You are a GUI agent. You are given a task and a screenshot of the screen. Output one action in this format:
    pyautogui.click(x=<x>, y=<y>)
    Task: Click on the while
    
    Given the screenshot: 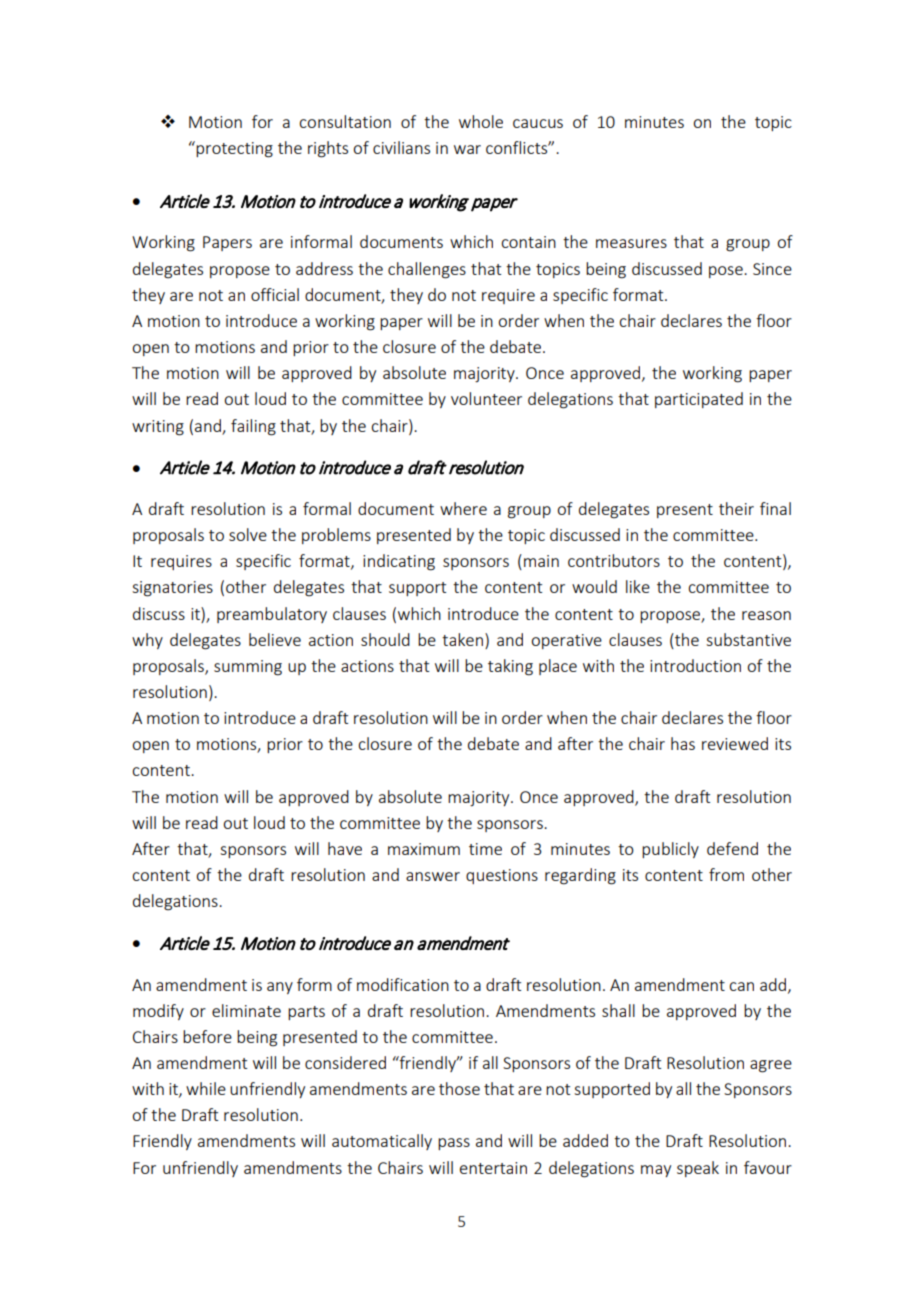 What is the action you would take?
    pyautogui.click(x=206, y=1088)
